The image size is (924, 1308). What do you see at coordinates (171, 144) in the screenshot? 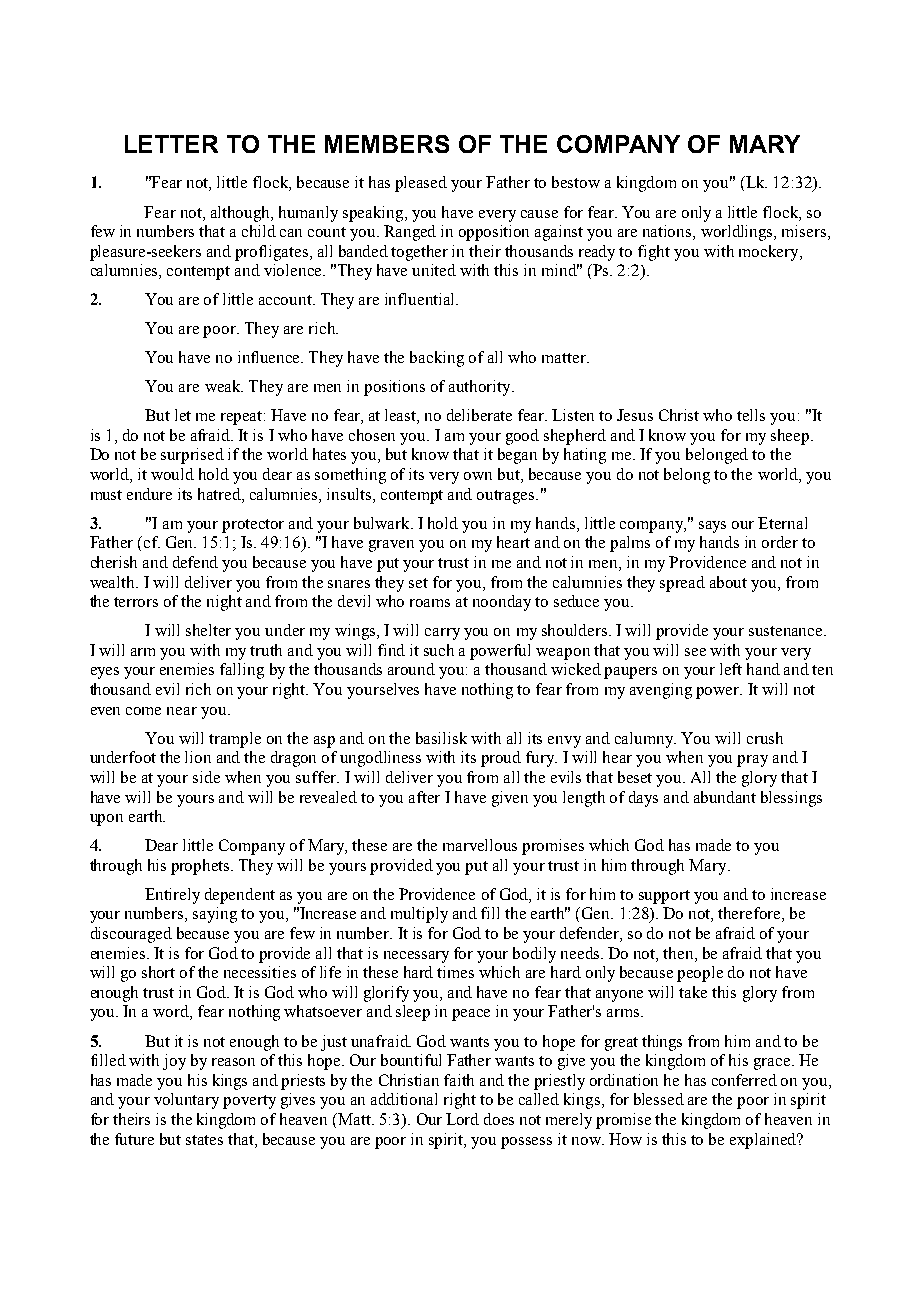
I see `LETTER` at bounding box center [171, 144].
